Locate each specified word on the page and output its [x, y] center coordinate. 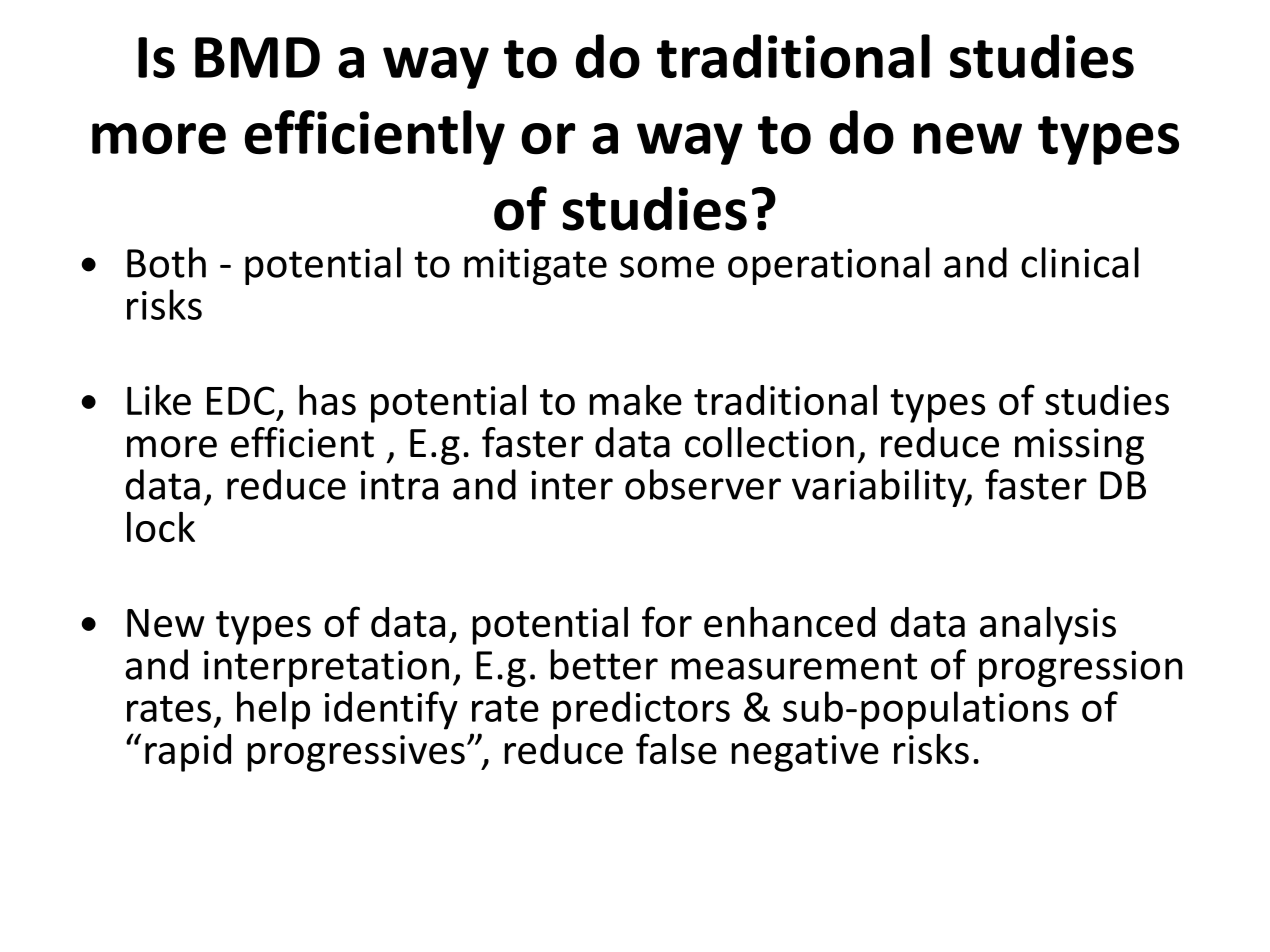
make [635, 400]
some [667, 267]
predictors [641, 710]
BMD [257, 57]
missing [1079, 446]
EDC [241, 400]
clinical [1080, 262]
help [273, 710]
